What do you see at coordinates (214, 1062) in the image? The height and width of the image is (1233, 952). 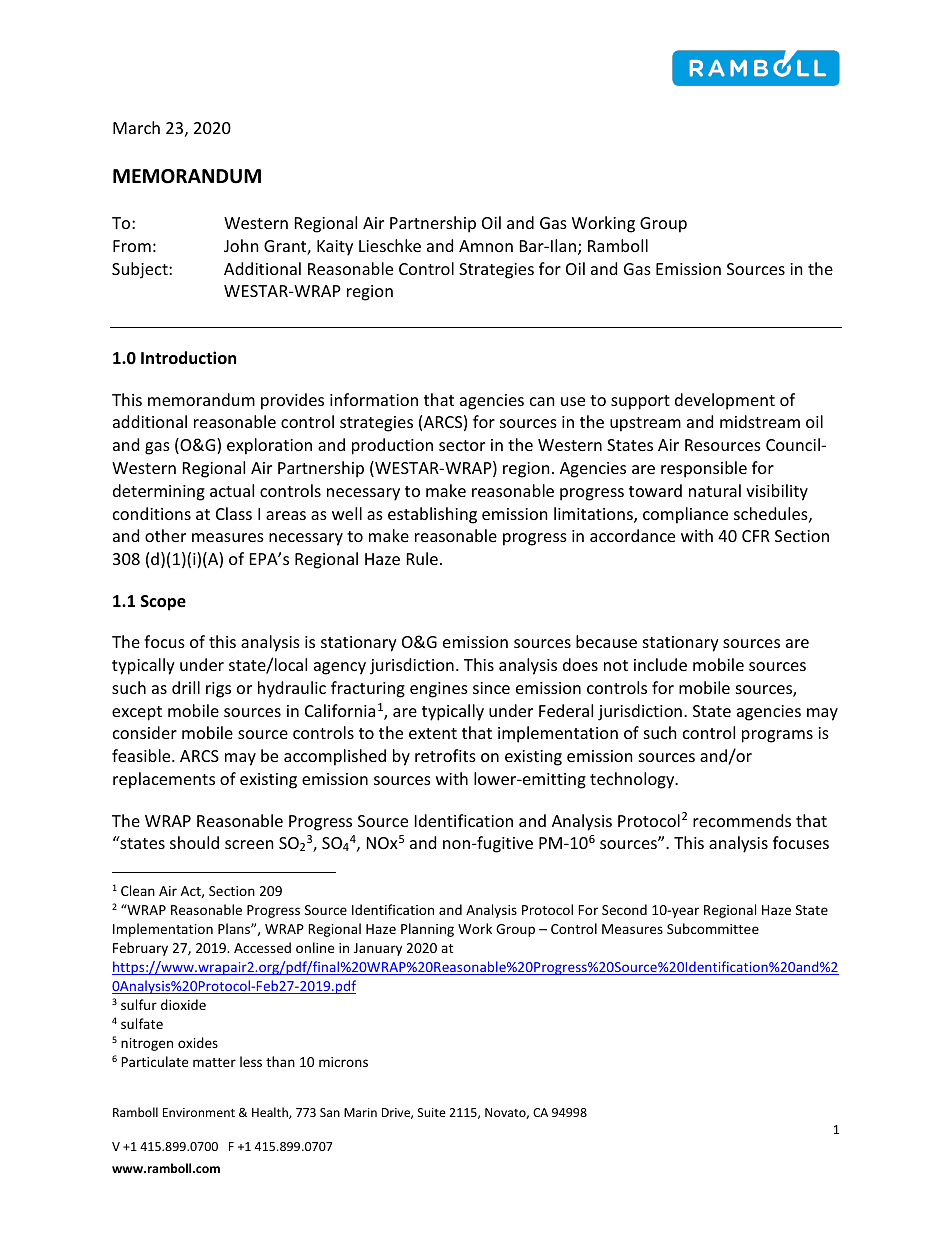 I see `matter` at bounding box center [214, 1062].
